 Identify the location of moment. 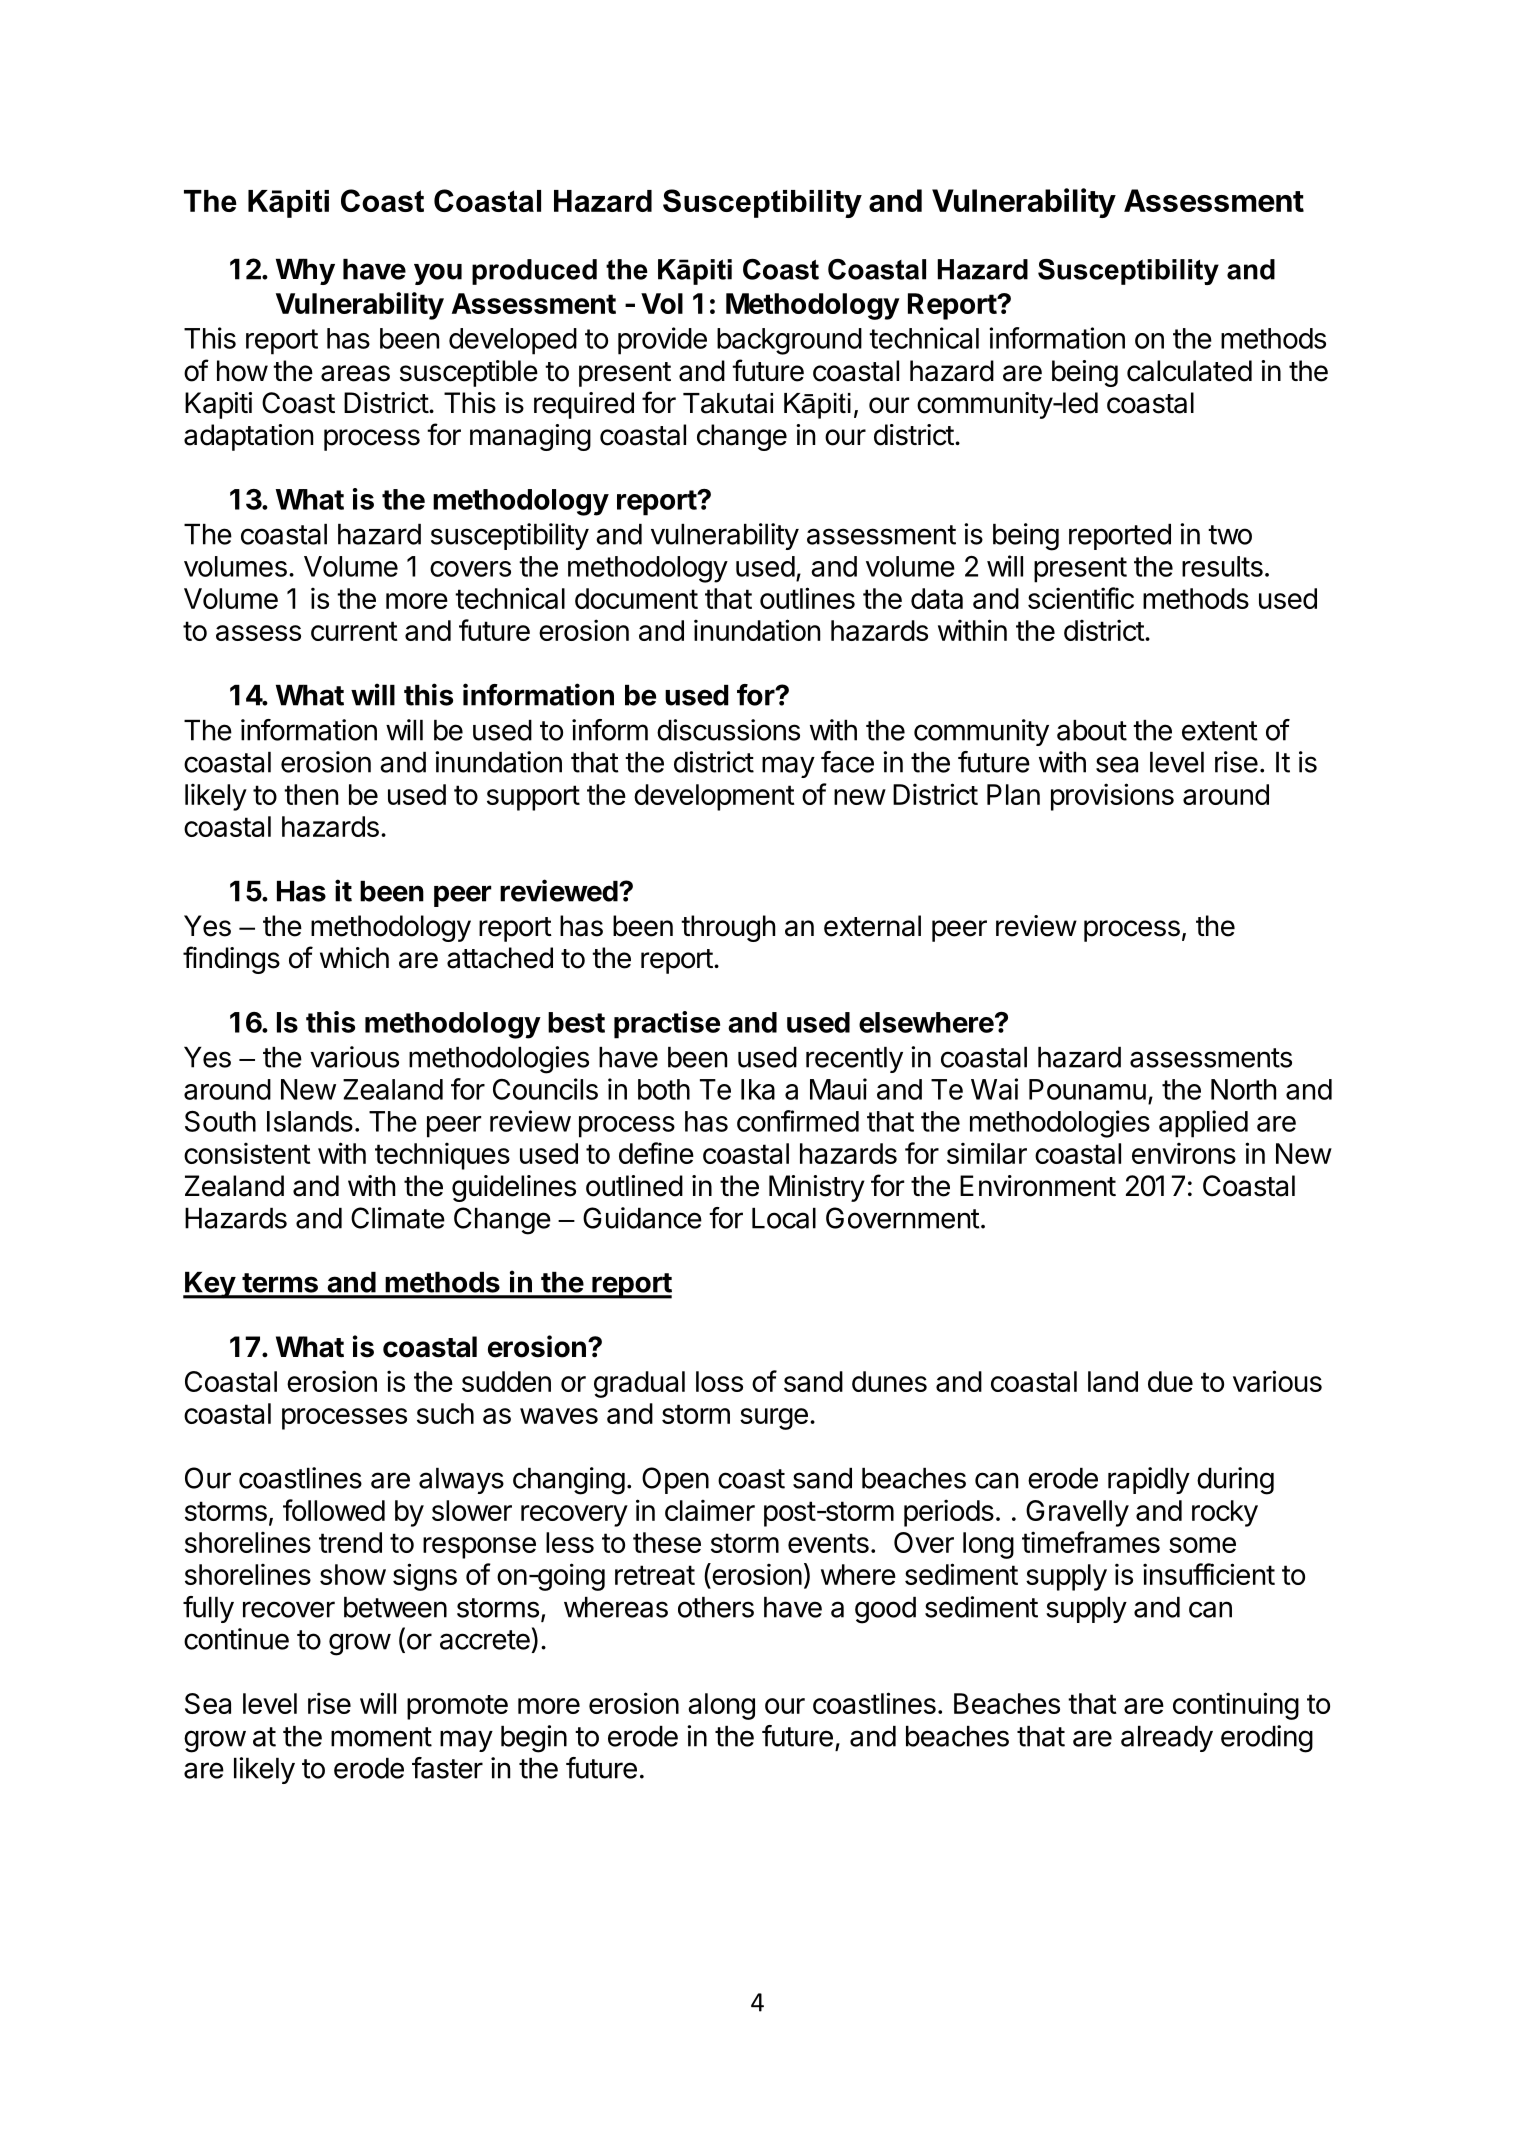
(381, 1737).
